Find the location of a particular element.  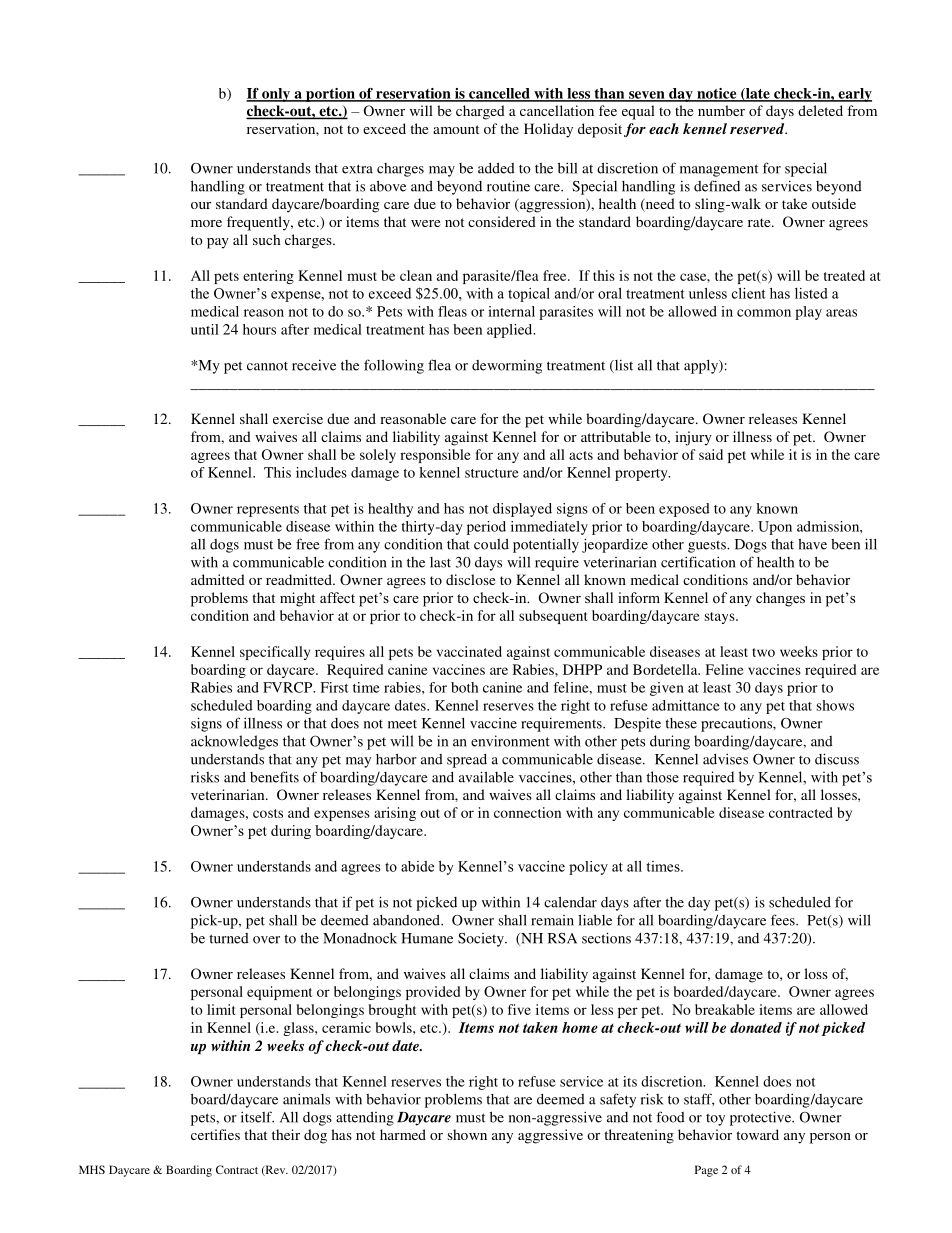

Holiday is located at coordinates (548, 130).
